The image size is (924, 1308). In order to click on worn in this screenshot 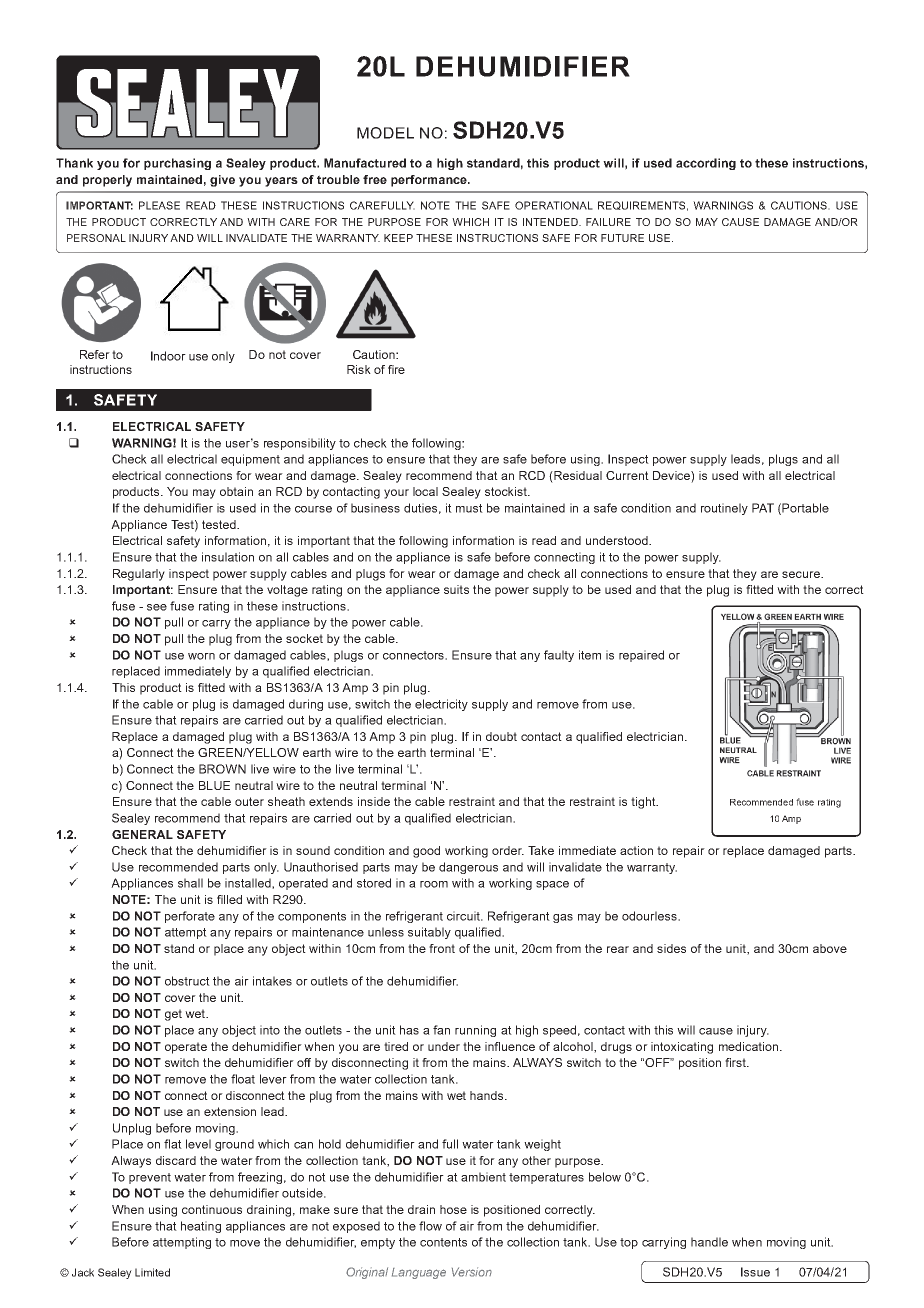, I will do `click(201, 656)`.
